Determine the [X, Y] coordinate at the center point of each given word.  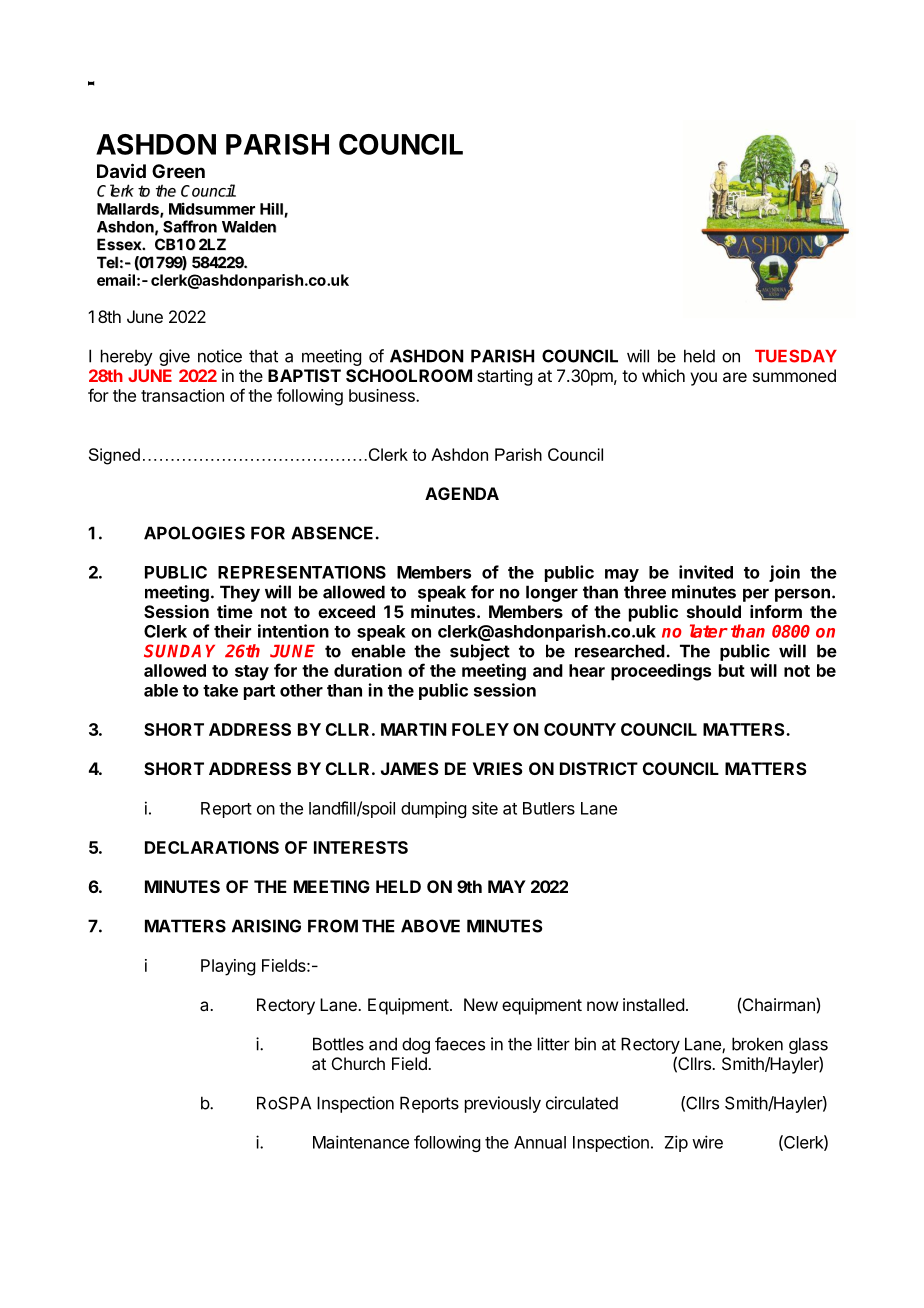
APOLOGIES [194, 533]
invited [706, 572]
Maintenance [361, 1142]
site [485, 808]
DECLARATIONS [212, 847]
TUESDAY [796, 356]
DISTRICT [599, 768]
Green [178, 171]
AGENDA [462, 493]
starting [504, 377]
